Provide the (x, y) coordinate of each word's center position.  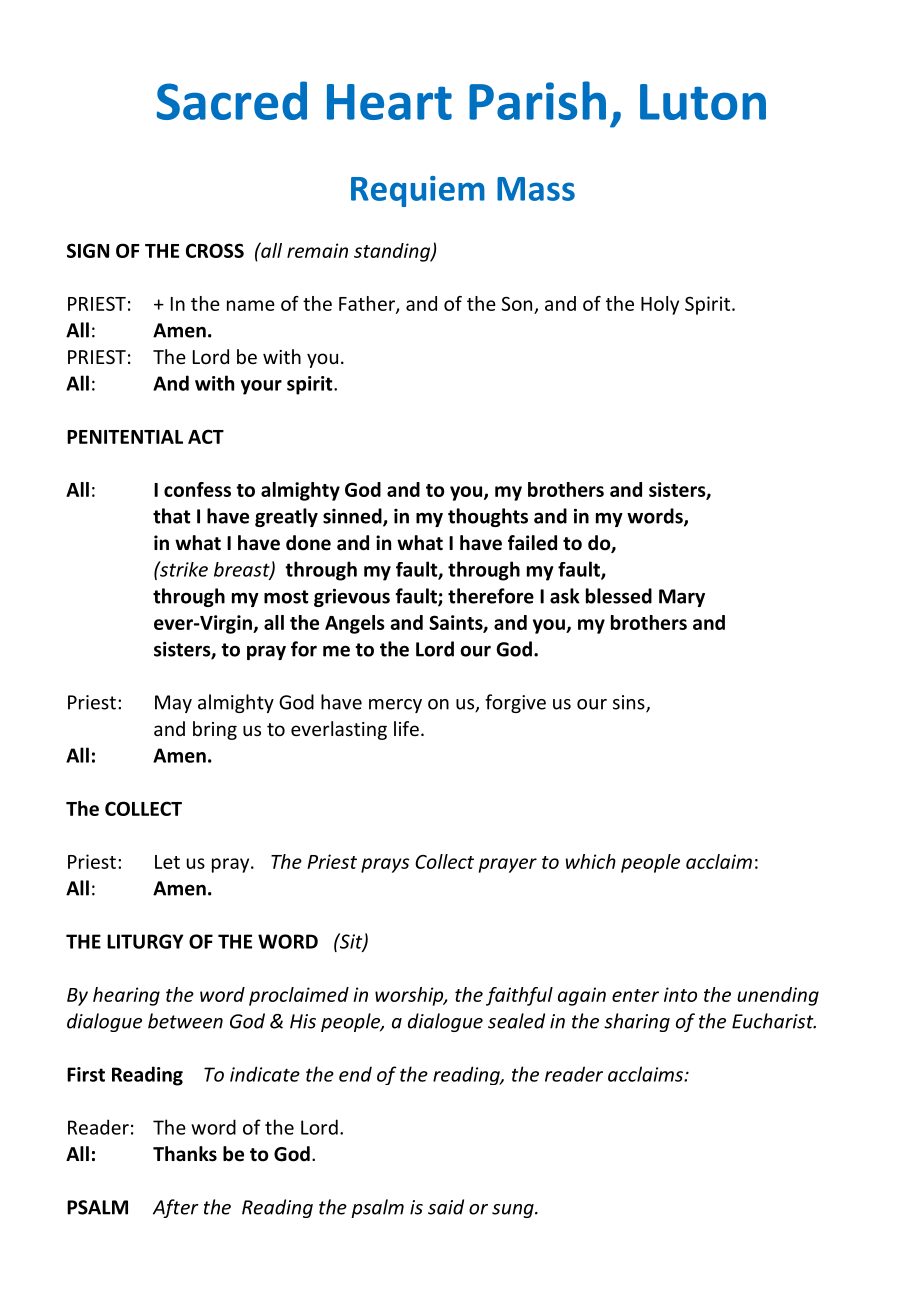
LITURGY (145, 941)
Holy (660, 305)
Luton (703, 102)
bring (215, 730)
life (406, 728)
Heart (389, 102)
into (680, 994)
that (171, 516)
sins (630, 703)
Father (368, 304)
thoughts (488, 517)
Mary (682, 598)
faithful (519, 996)
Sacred (232, 100)
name (251, 305)
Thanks (185, 1154)
